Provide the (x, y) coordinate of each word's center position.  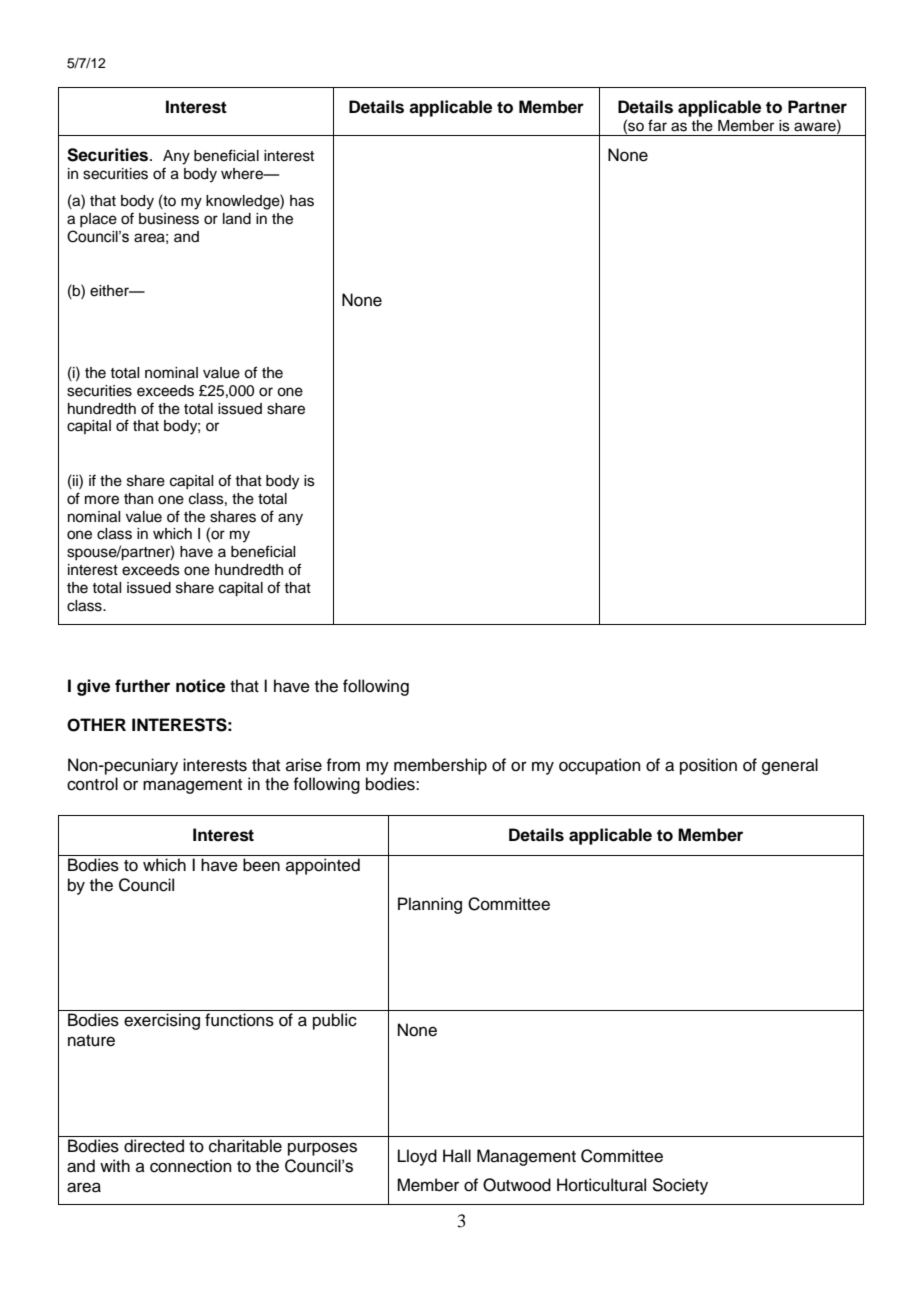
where (243, 174)
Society (680, 1186)
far (657, 125)
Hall (457, 1155)
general (790, 766)
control (92, 784)
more (102, 500)
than (138, 498)
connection (191, 1166)
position (708, 766)
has (302, 201)
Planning (430, 905)
